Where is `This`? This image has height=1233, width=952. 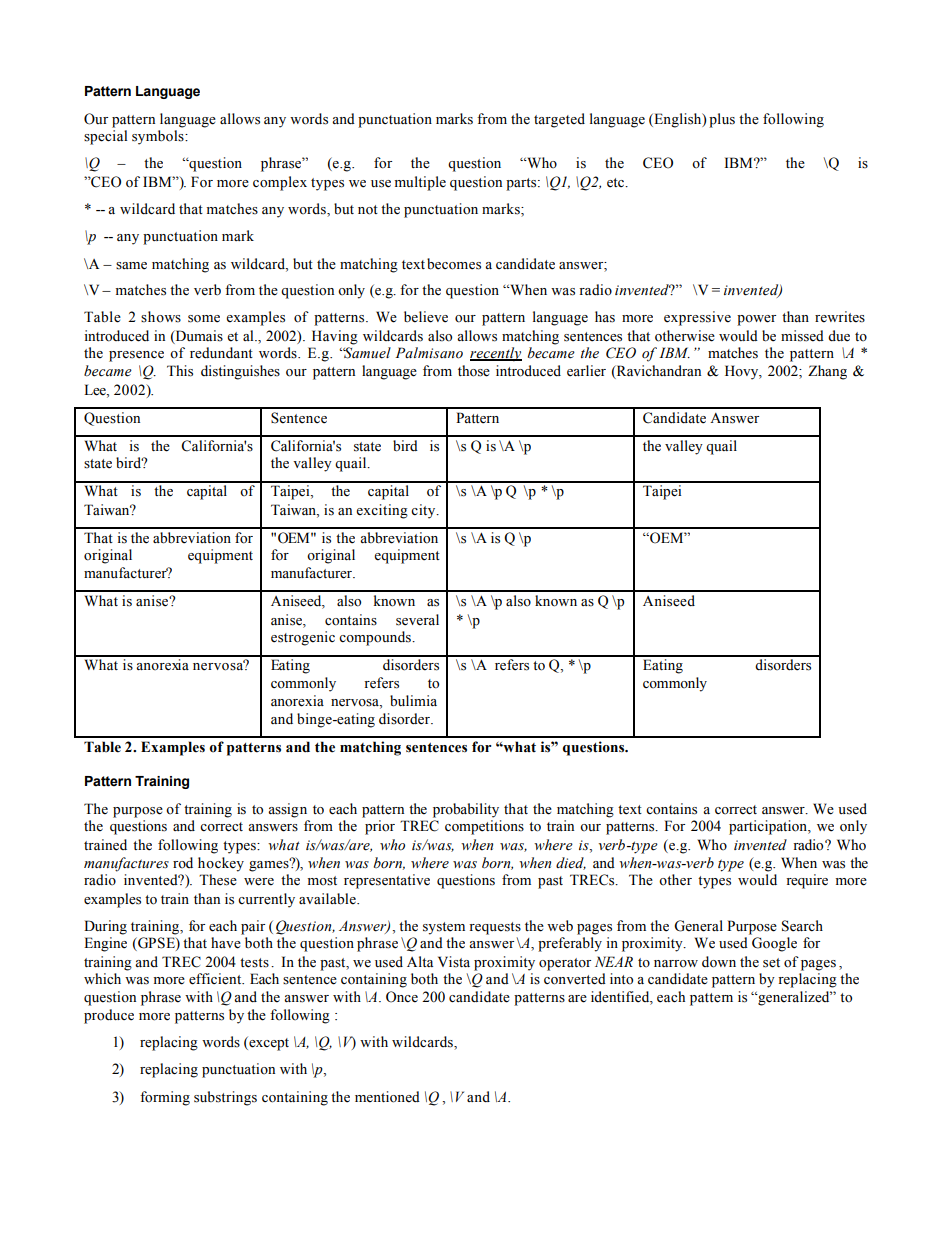 This is located at coordinates (180, 371).
